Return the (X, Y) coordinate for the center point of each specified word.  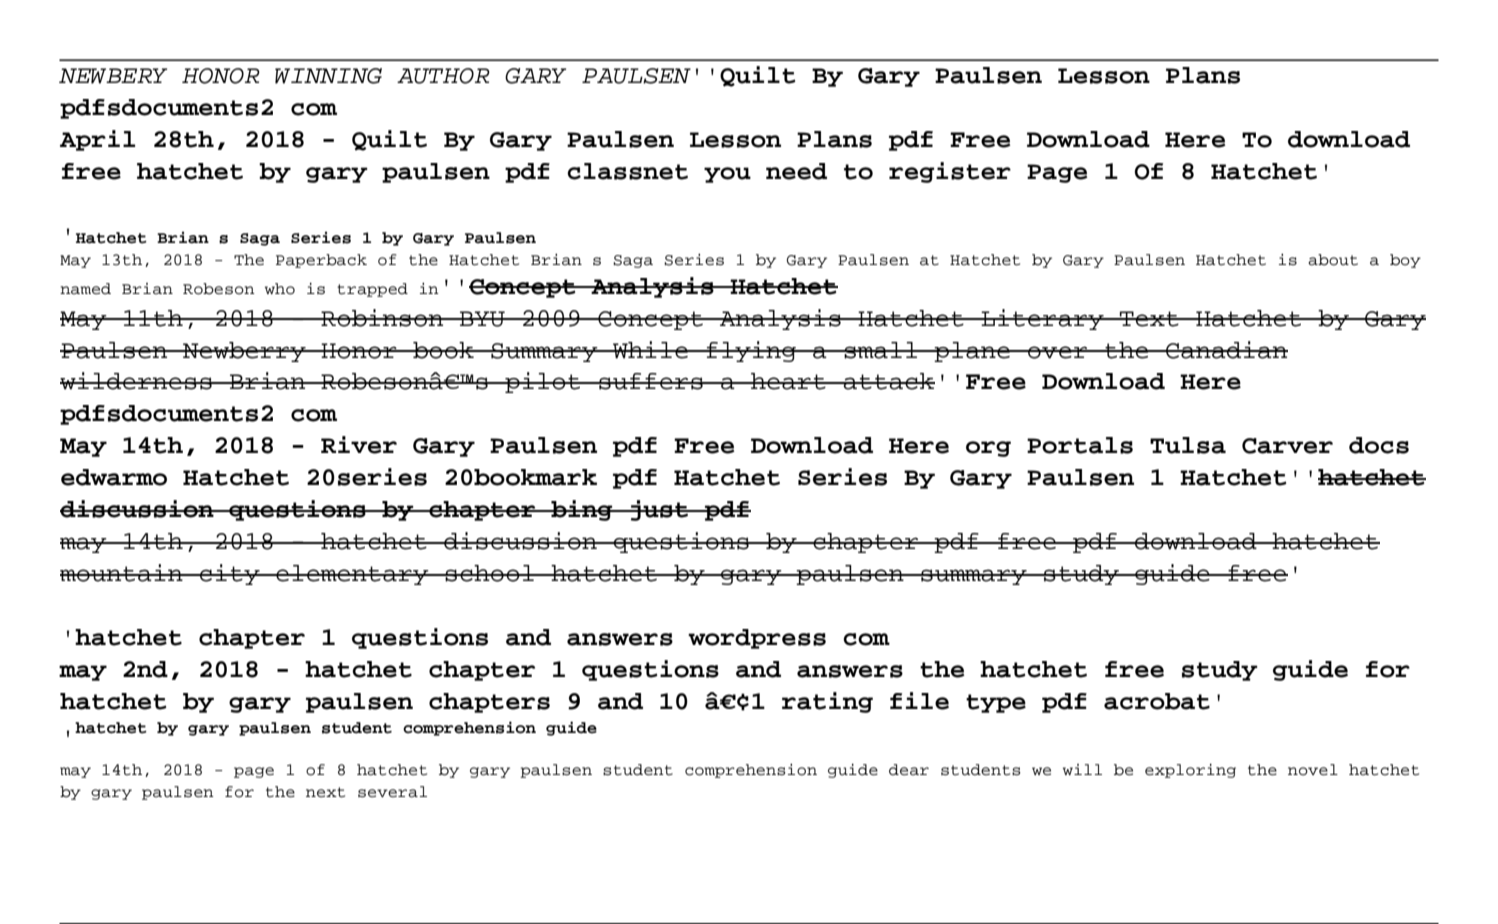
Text (1149, 319)
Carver (1287, 446)
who (280, 289)
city (230, 574)
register (950, 172)
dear (909, 770)
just (659, 510)
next (325, 792)
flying (751, 351)
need (796, 171)
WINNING (328, 76)
